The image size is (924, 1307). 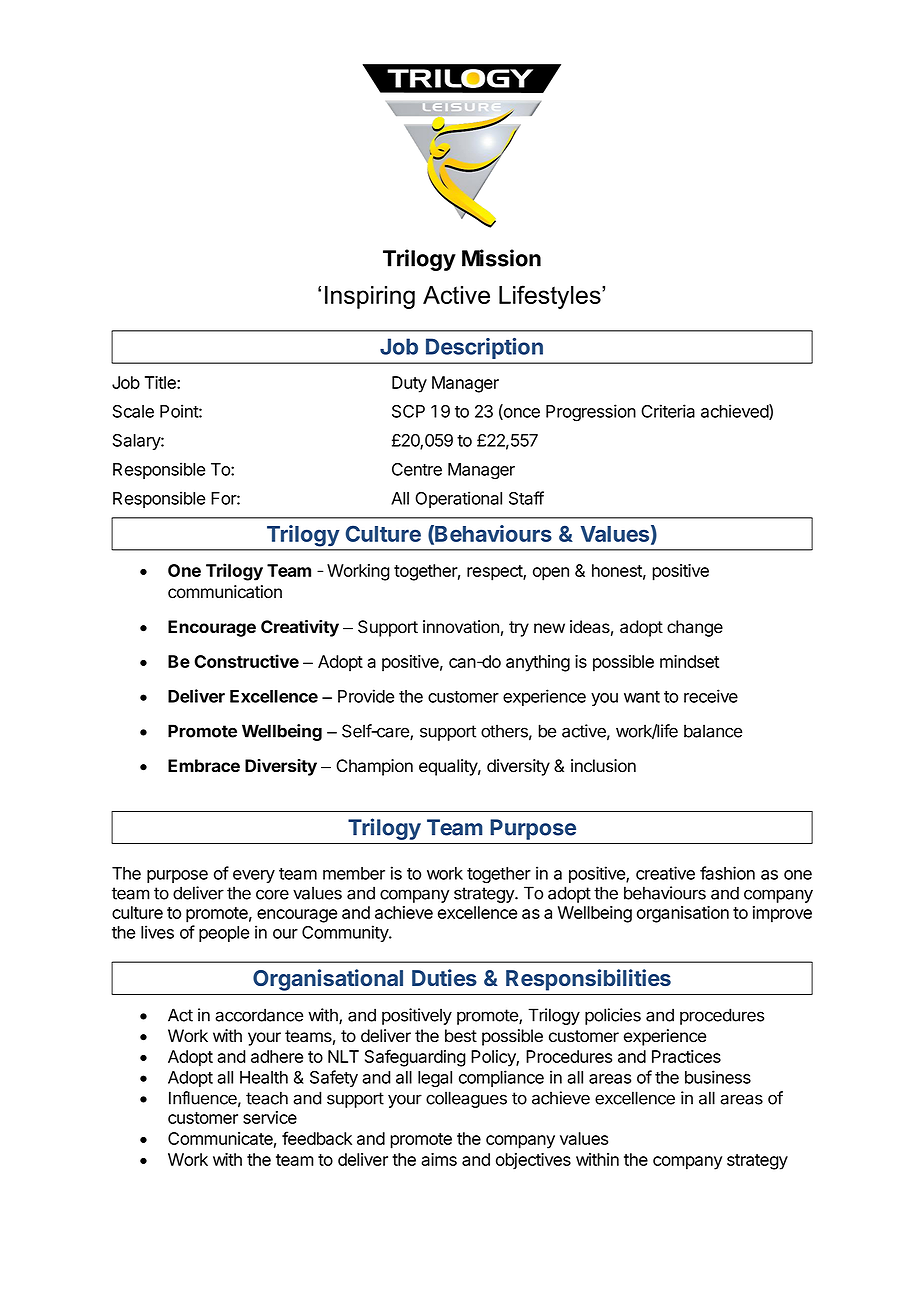 What do you see at coordinates (366, 696) in the screenshot?
I see `Provide` at bounding box center [366, 696].
